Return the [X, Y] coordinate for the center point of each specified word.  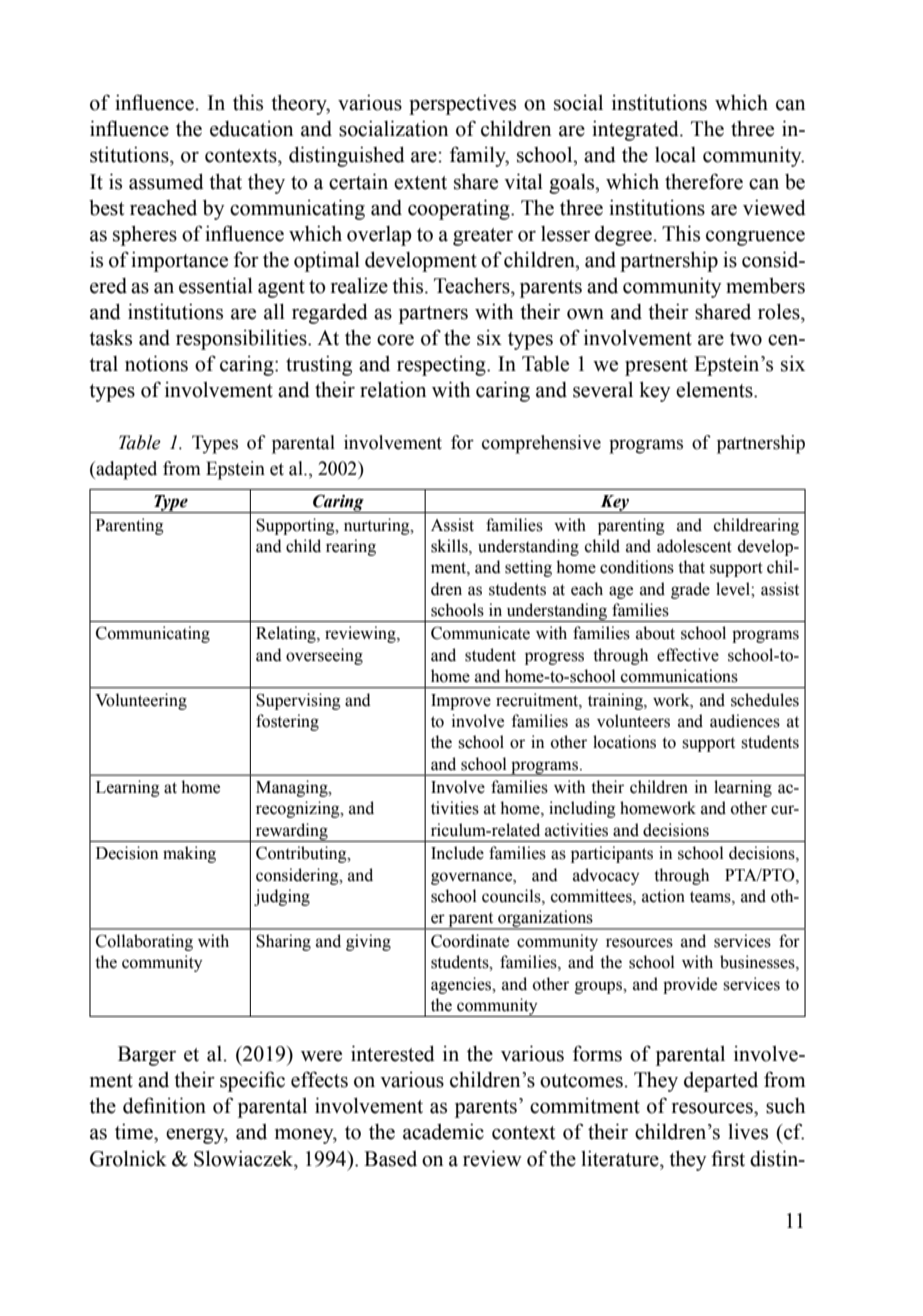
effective [688, 655]
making [189, 854]
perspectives [462, 104]
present [656, 367]
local [675, 155]
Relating [287, 634]
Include [457, 853]
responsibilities [242, 339]
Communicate [480, 633]
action [663, 896]
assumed [166, 181]
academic [443, 1131]
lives [748, 1131]
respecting [442, 365]
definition [164, 1105]
